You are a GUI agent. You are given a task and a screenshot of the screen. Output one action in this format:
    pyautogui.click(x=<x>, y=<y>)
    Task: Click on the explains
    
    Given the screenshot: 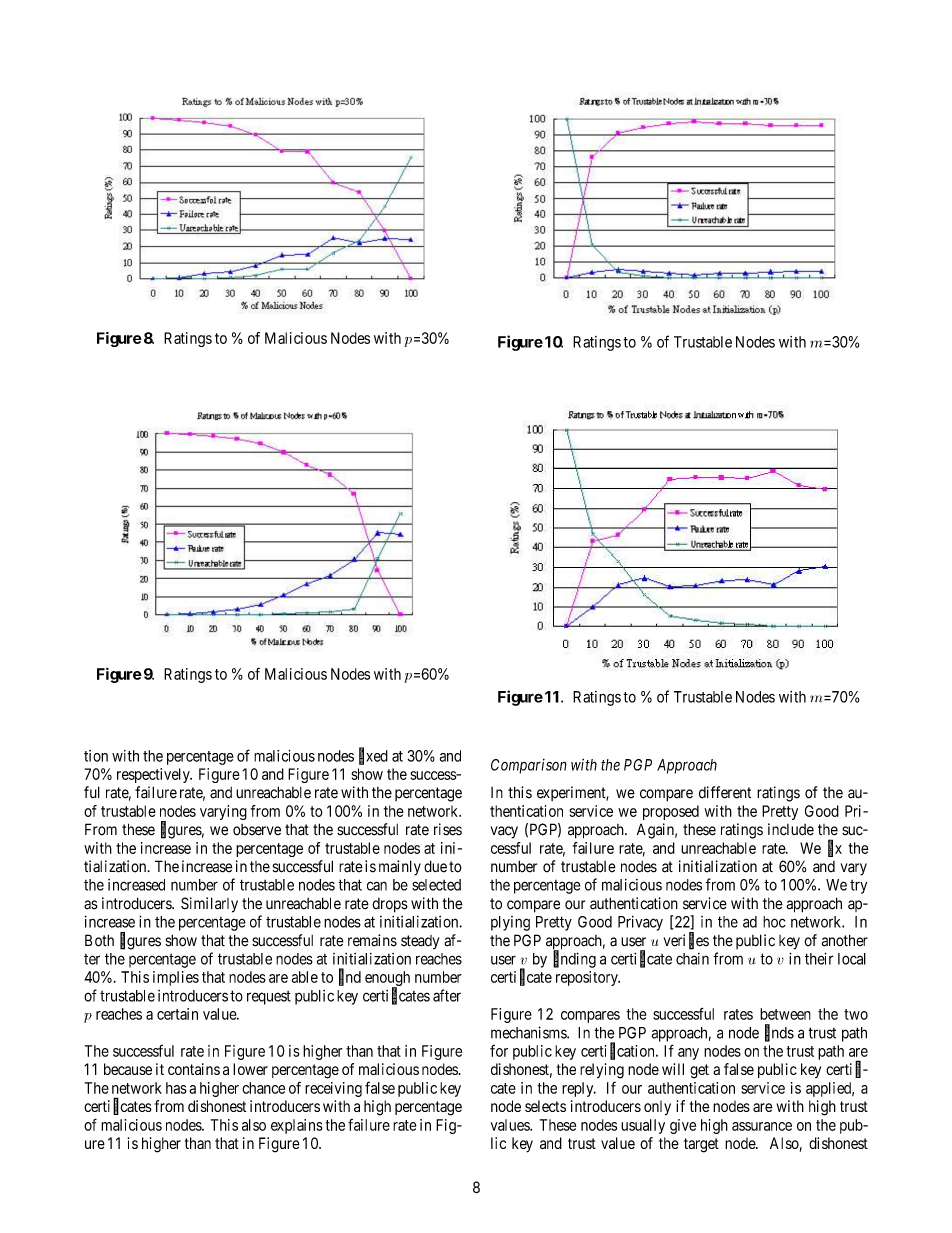 What is the action you would take?
    pyautogui.click(x=297, y=1126)
